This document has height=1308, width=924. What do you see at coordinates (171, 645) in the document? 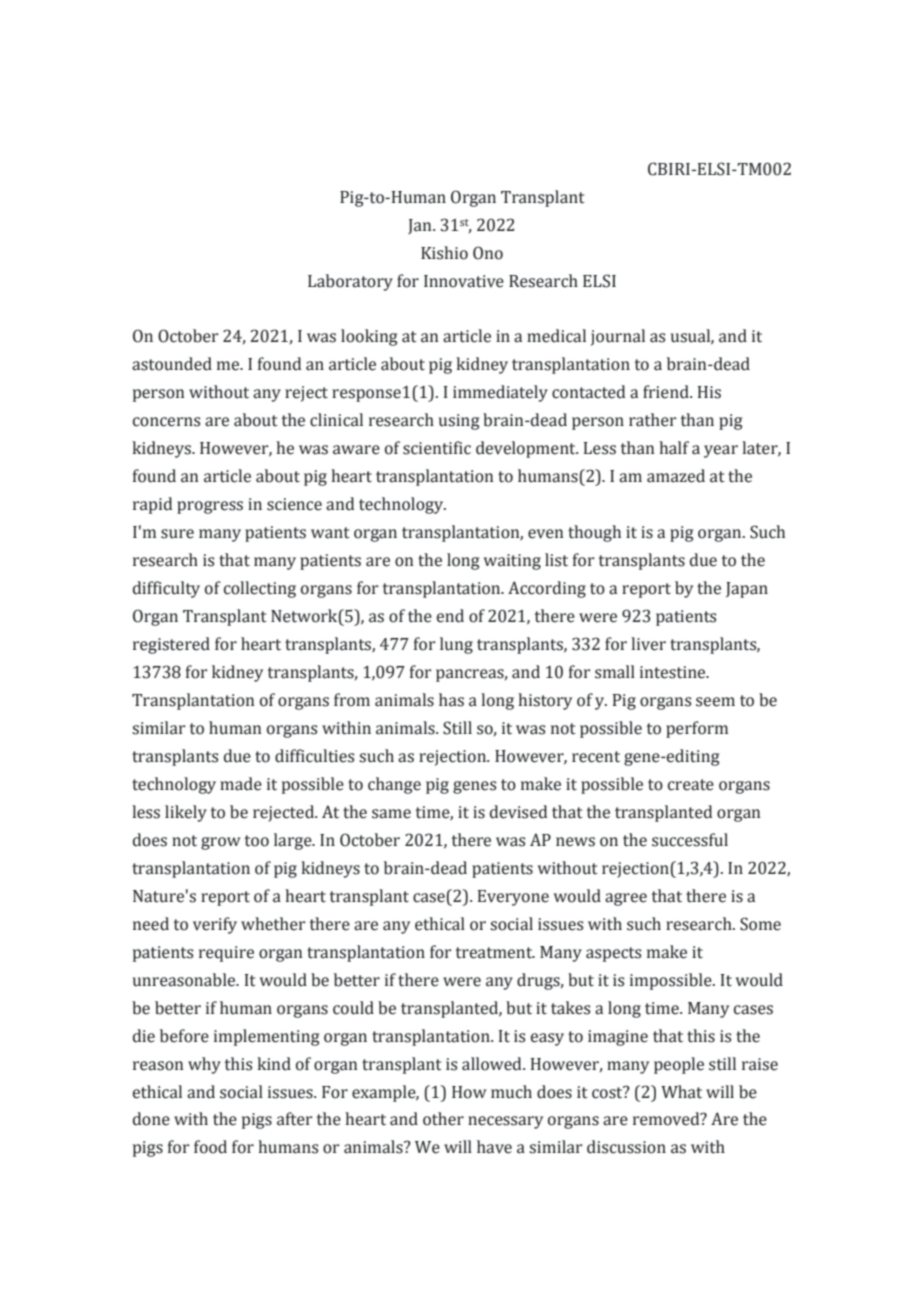
I see `registered` at bounding box center [171, 645].
